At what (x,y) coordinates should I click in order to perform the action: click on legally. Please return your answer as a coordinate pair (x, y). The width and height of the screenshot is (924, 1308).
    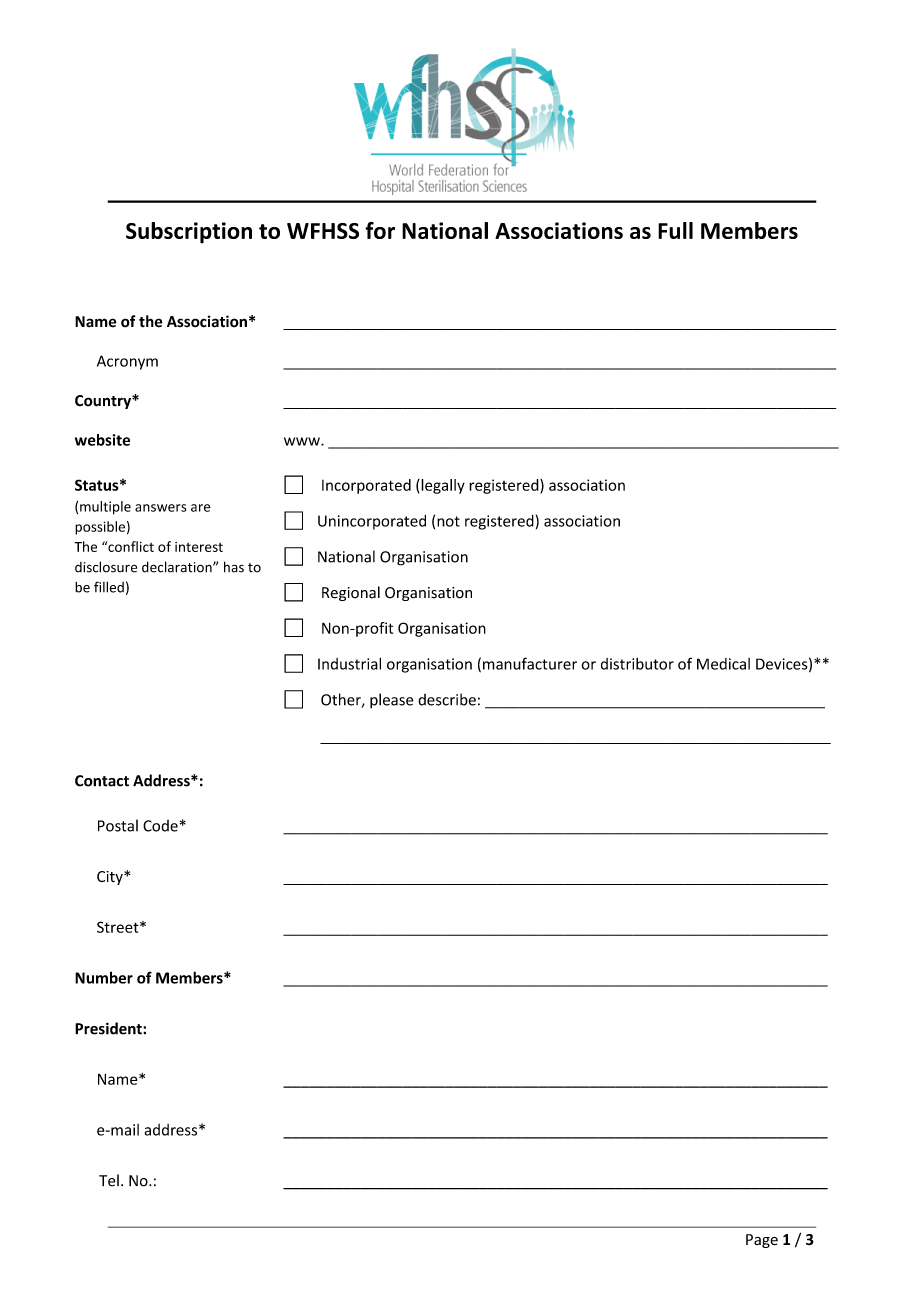
    Looking at the image, I should click on (442, 486).
